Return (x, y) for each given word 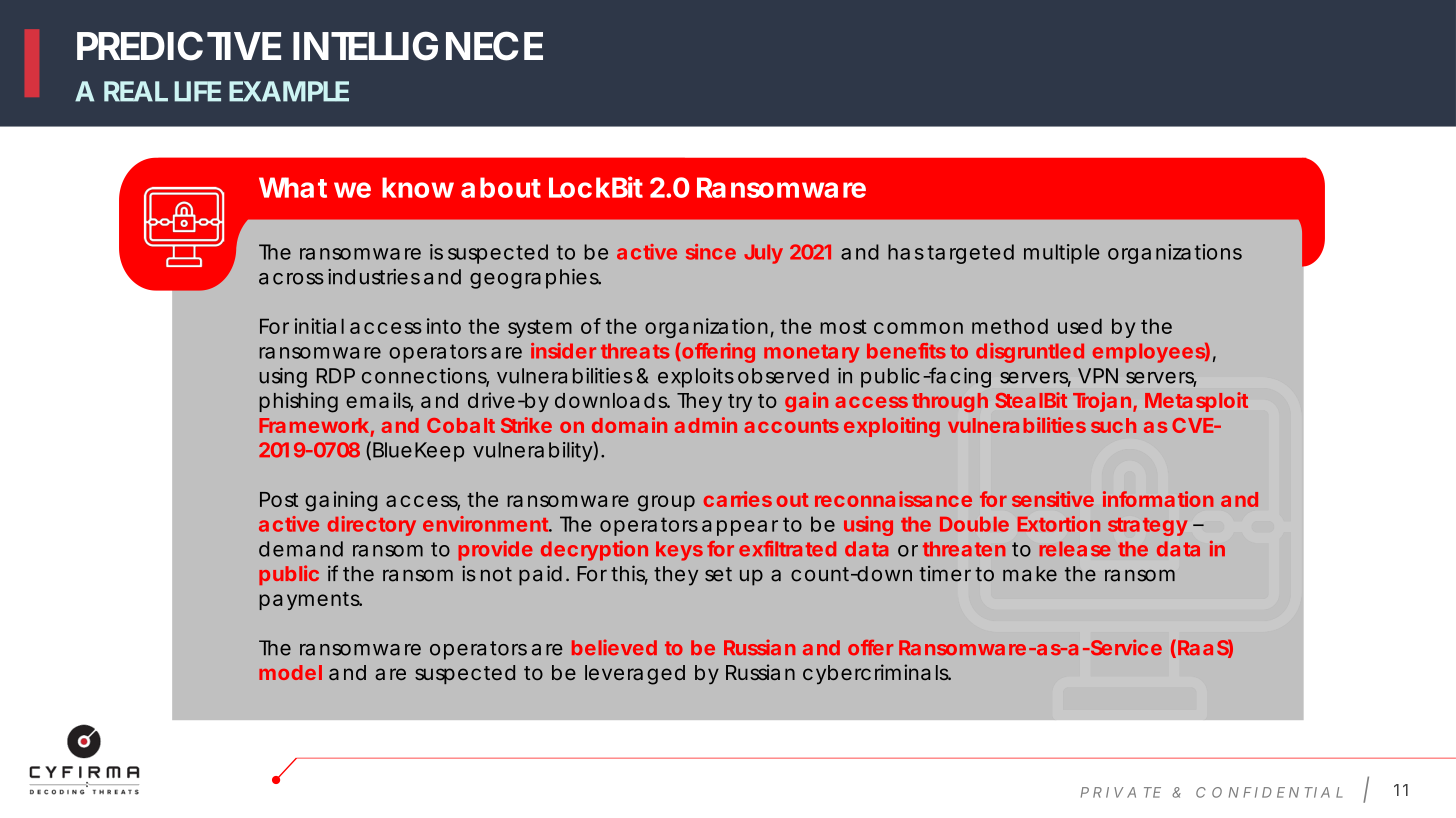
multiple (1061, 254)
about (501, 187)
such (1113, 425)
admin (706, 425)
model (290, 672)
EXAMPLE (289, 91)
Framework (314, 425)
